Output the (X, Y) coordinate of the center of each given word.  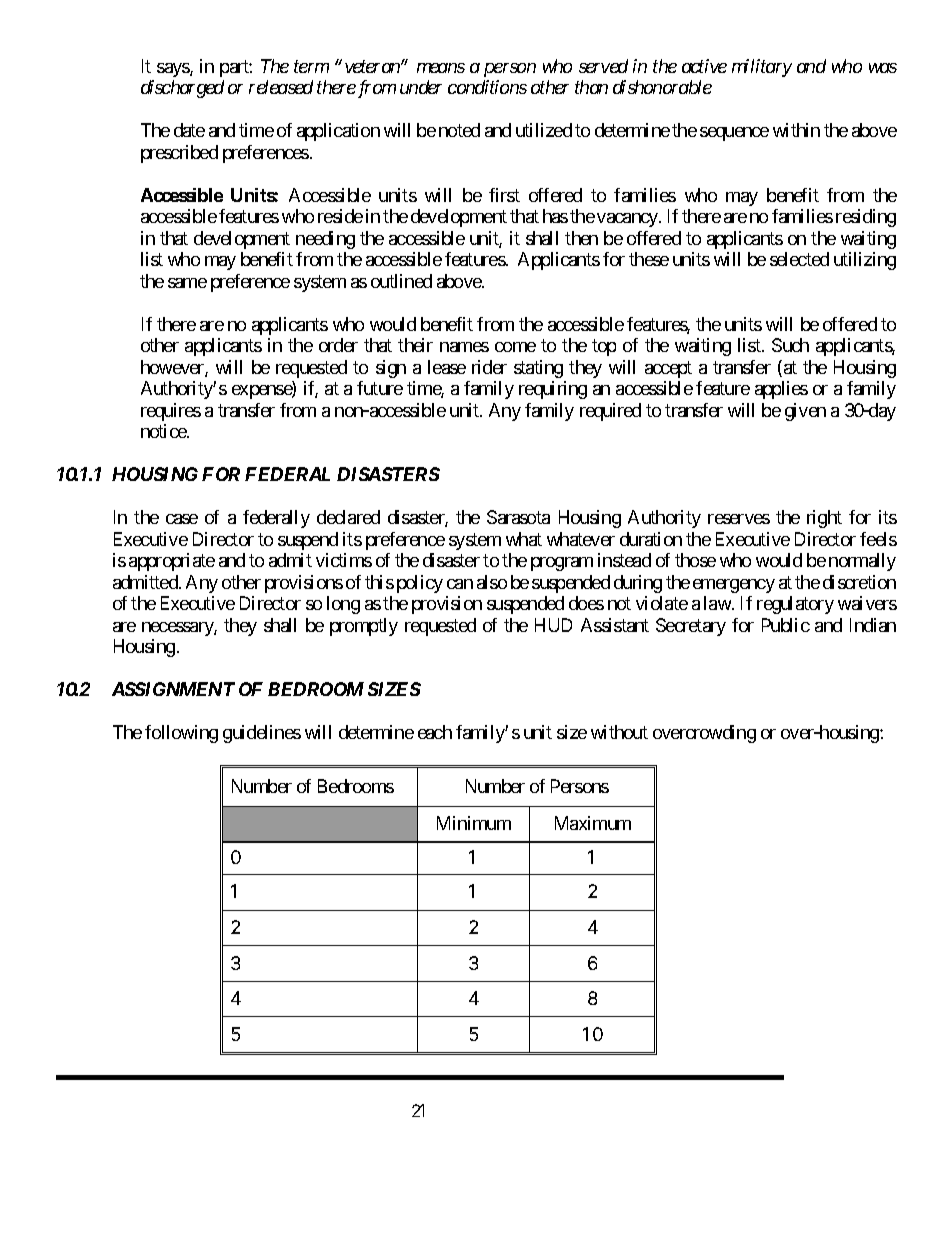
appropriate (172, 562)
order (338, 345)
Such (790, 345)
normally (862, 562)
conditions (487, 87)
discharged (182, 89)
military (762, 68)
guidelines (262, 734)
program (562, 564)
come (515, 347)
